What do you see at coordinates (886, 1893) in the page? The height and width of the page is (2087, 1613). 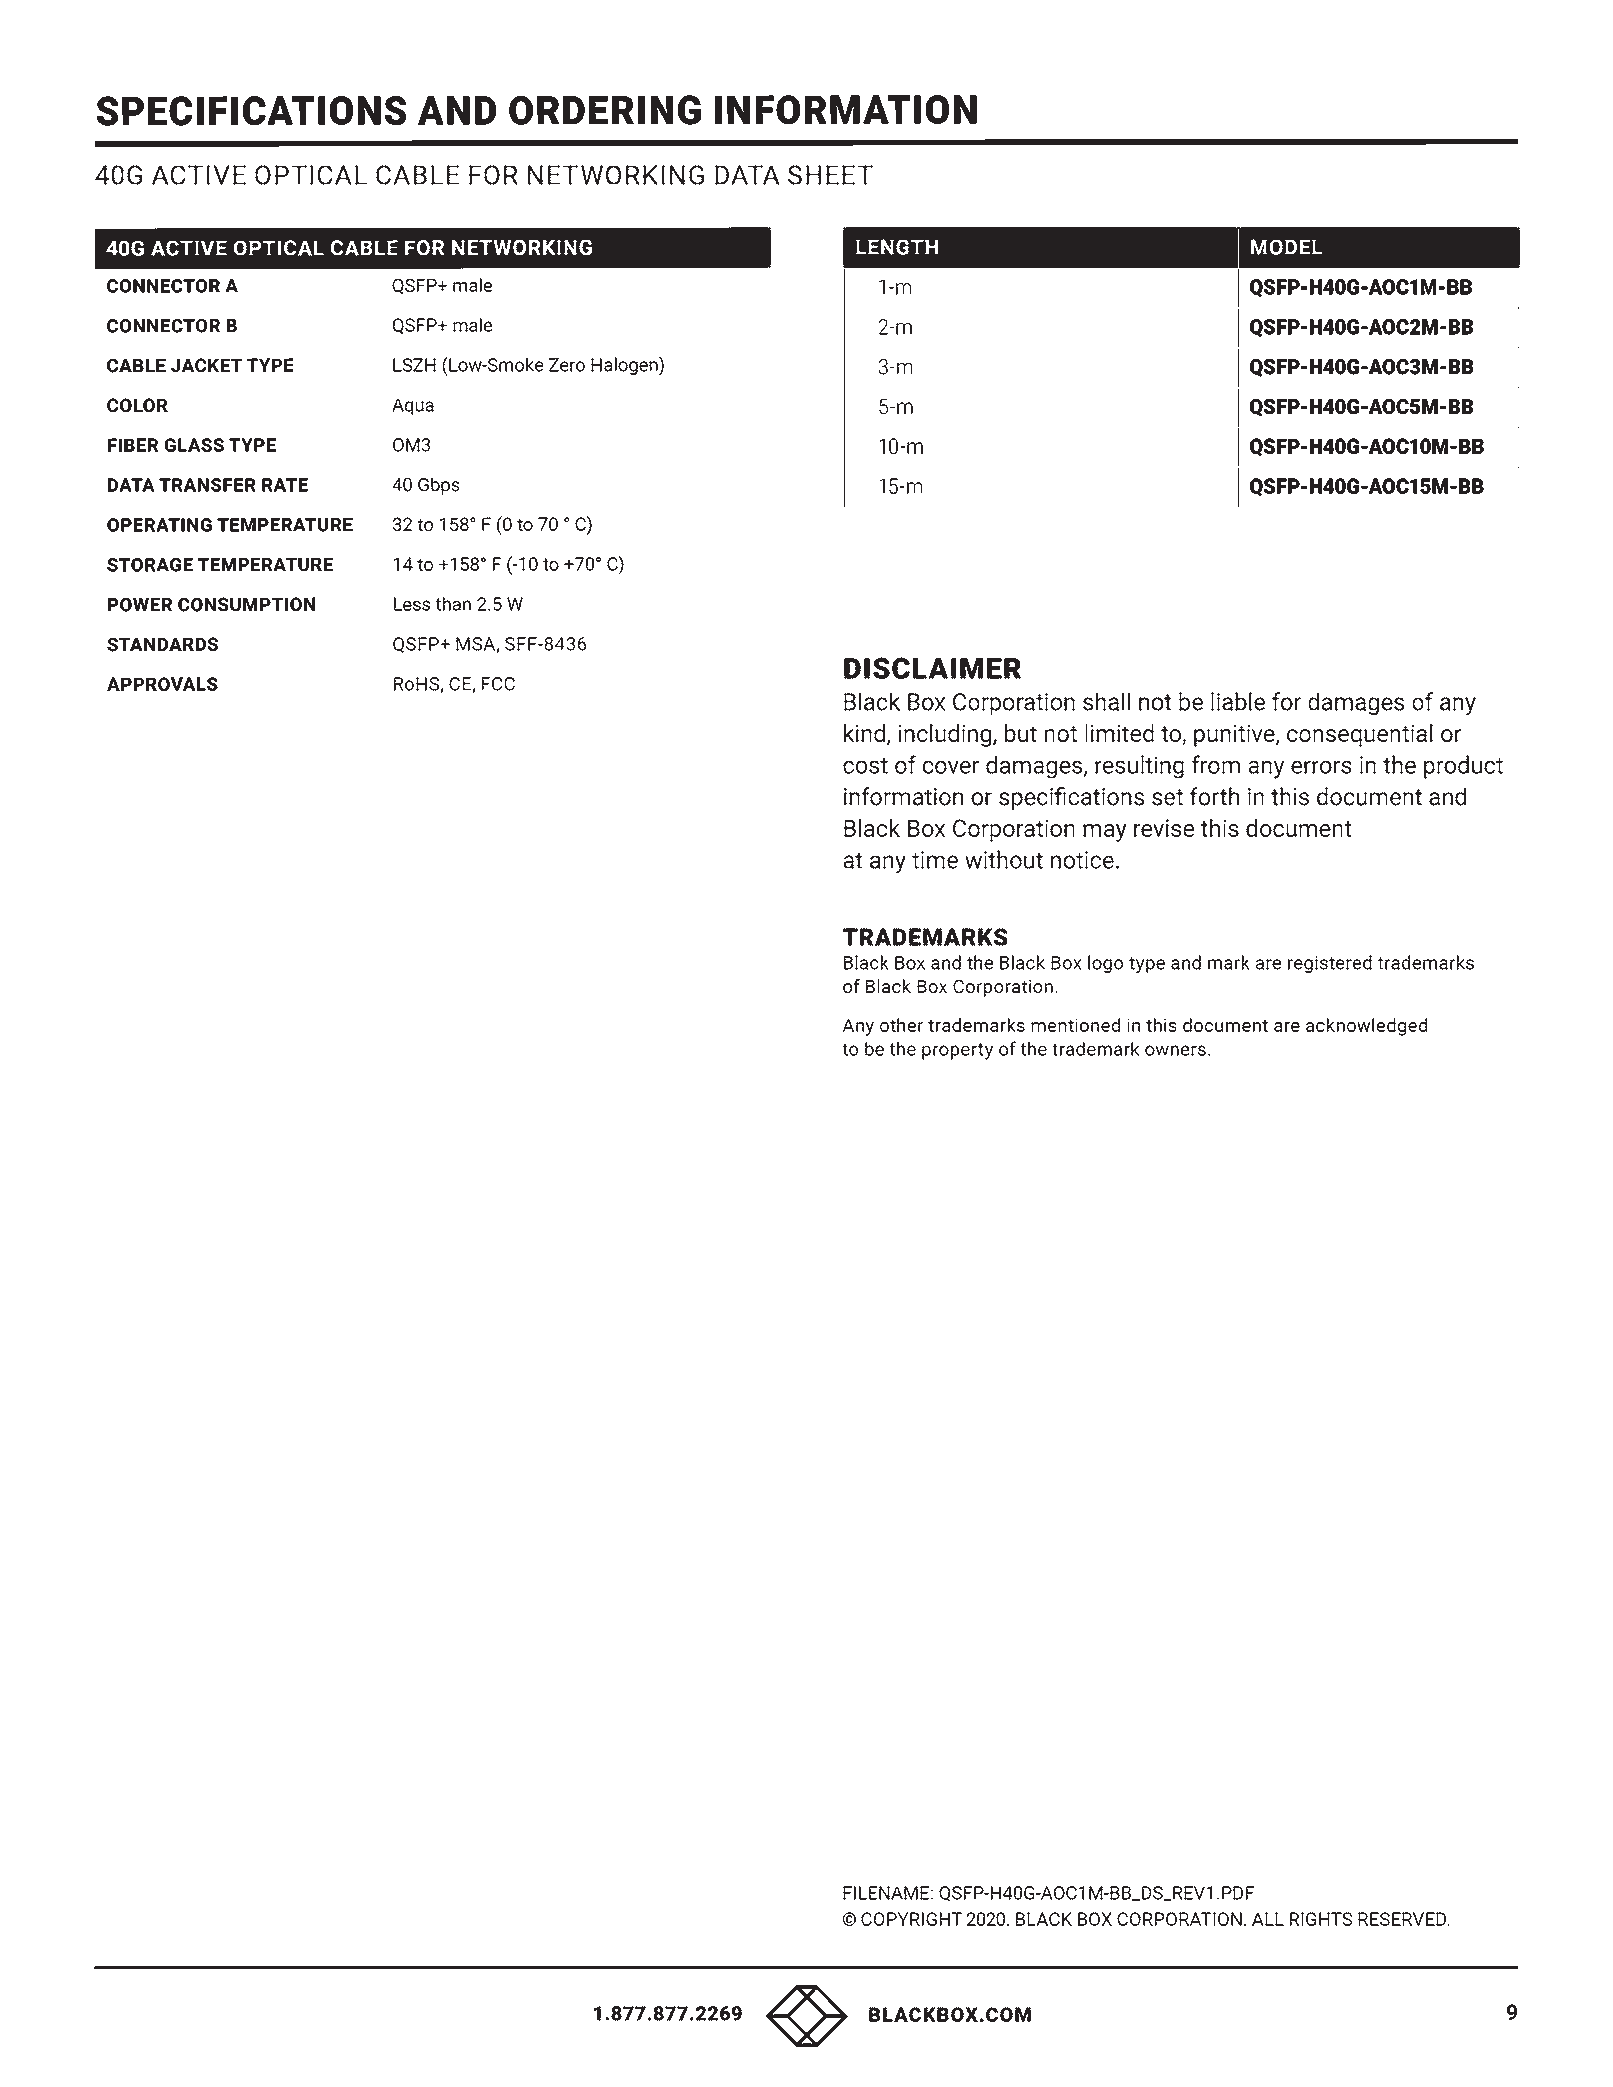 I see `FILENAME` at bounding box center [886, 1893].
